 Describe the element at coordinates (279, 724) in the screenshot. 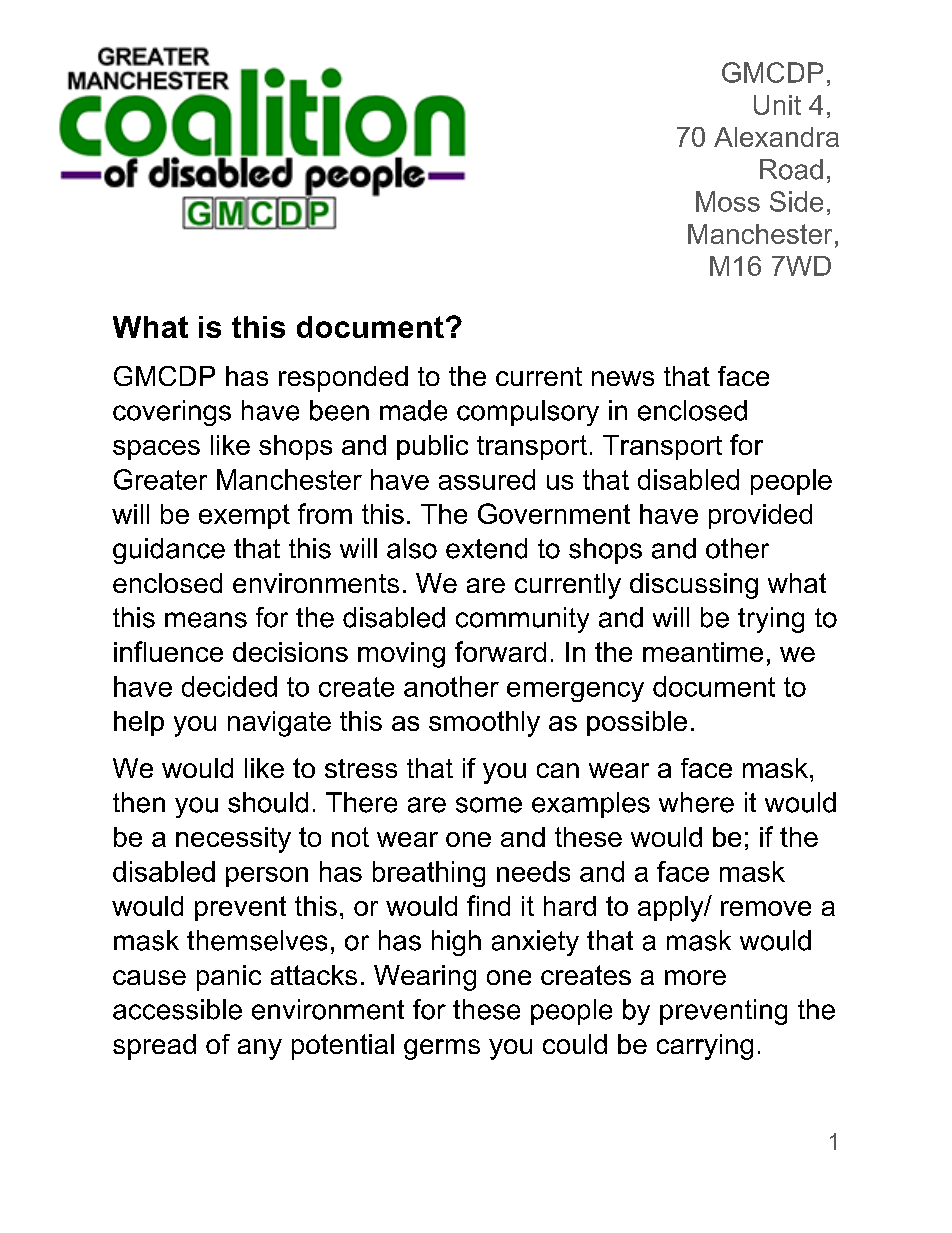

I see `navigate` at that location.
